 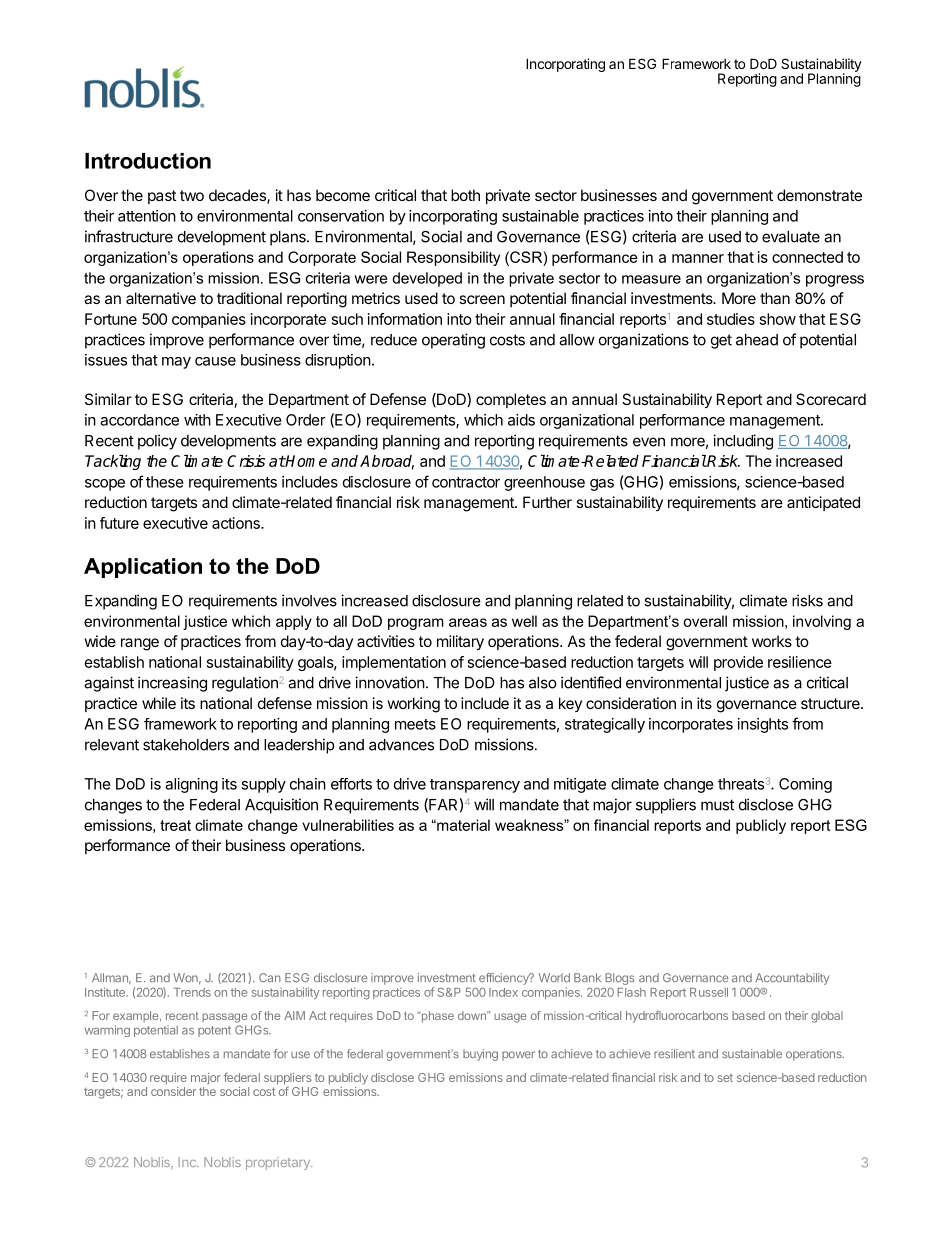 I want to click on both, so click(x=465, y=195).
